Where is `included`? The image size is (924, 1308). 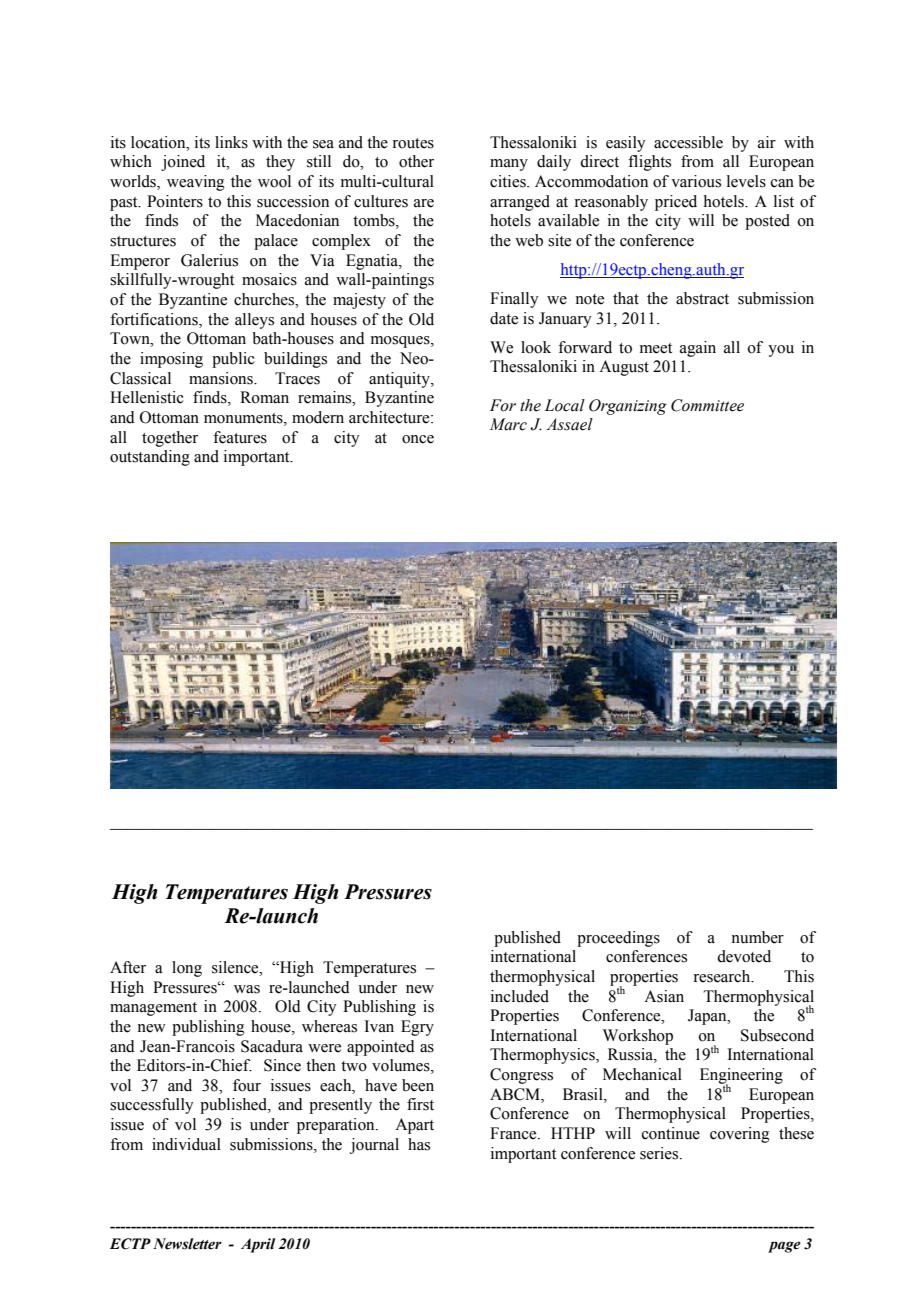
included is located at coordinates (520, 996).
